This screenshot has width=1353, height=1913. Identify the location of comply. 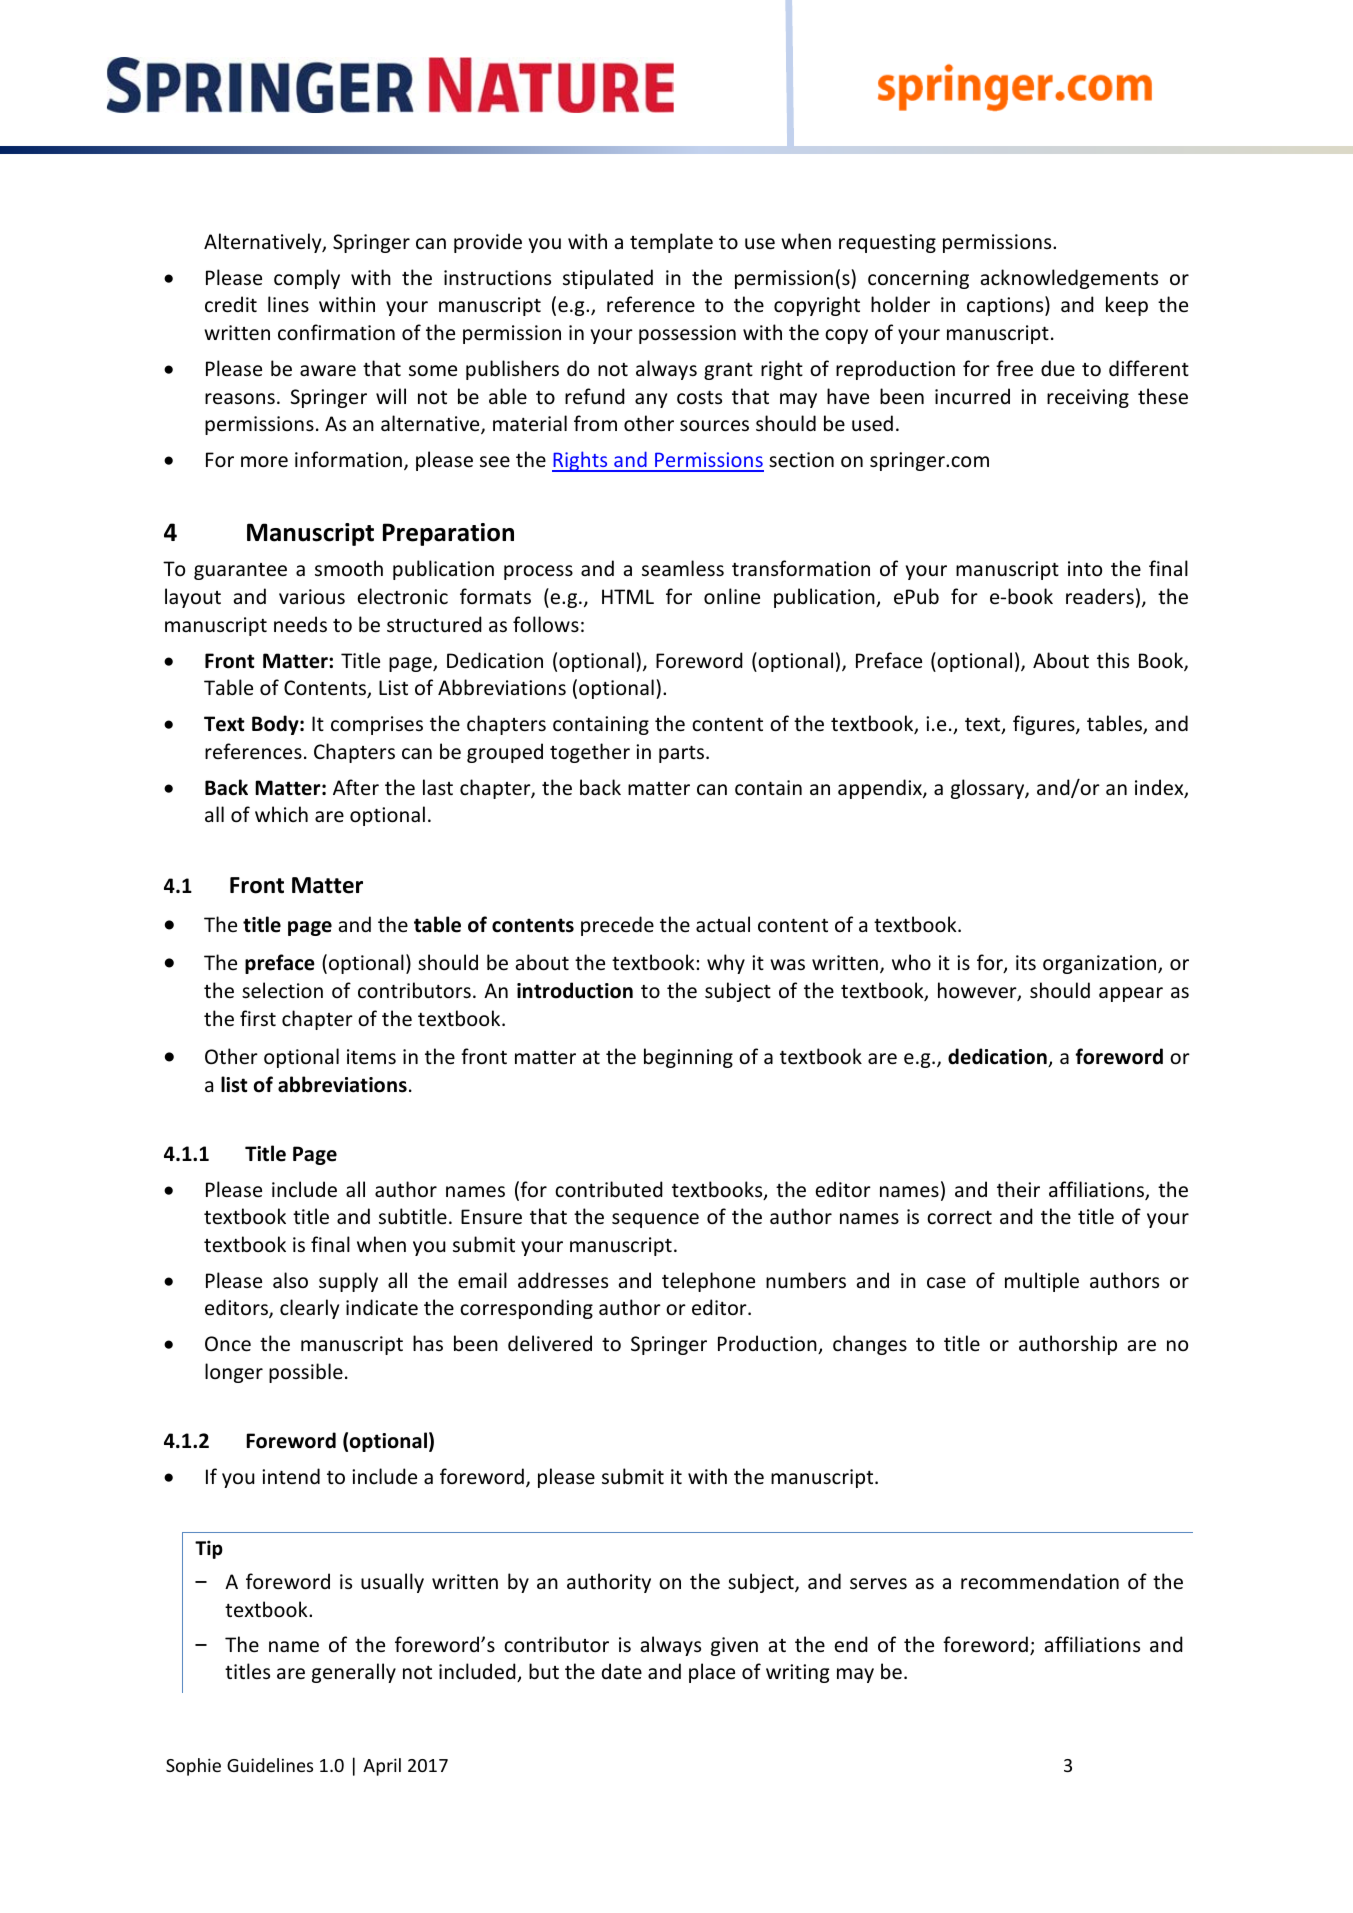
(307, 279).
